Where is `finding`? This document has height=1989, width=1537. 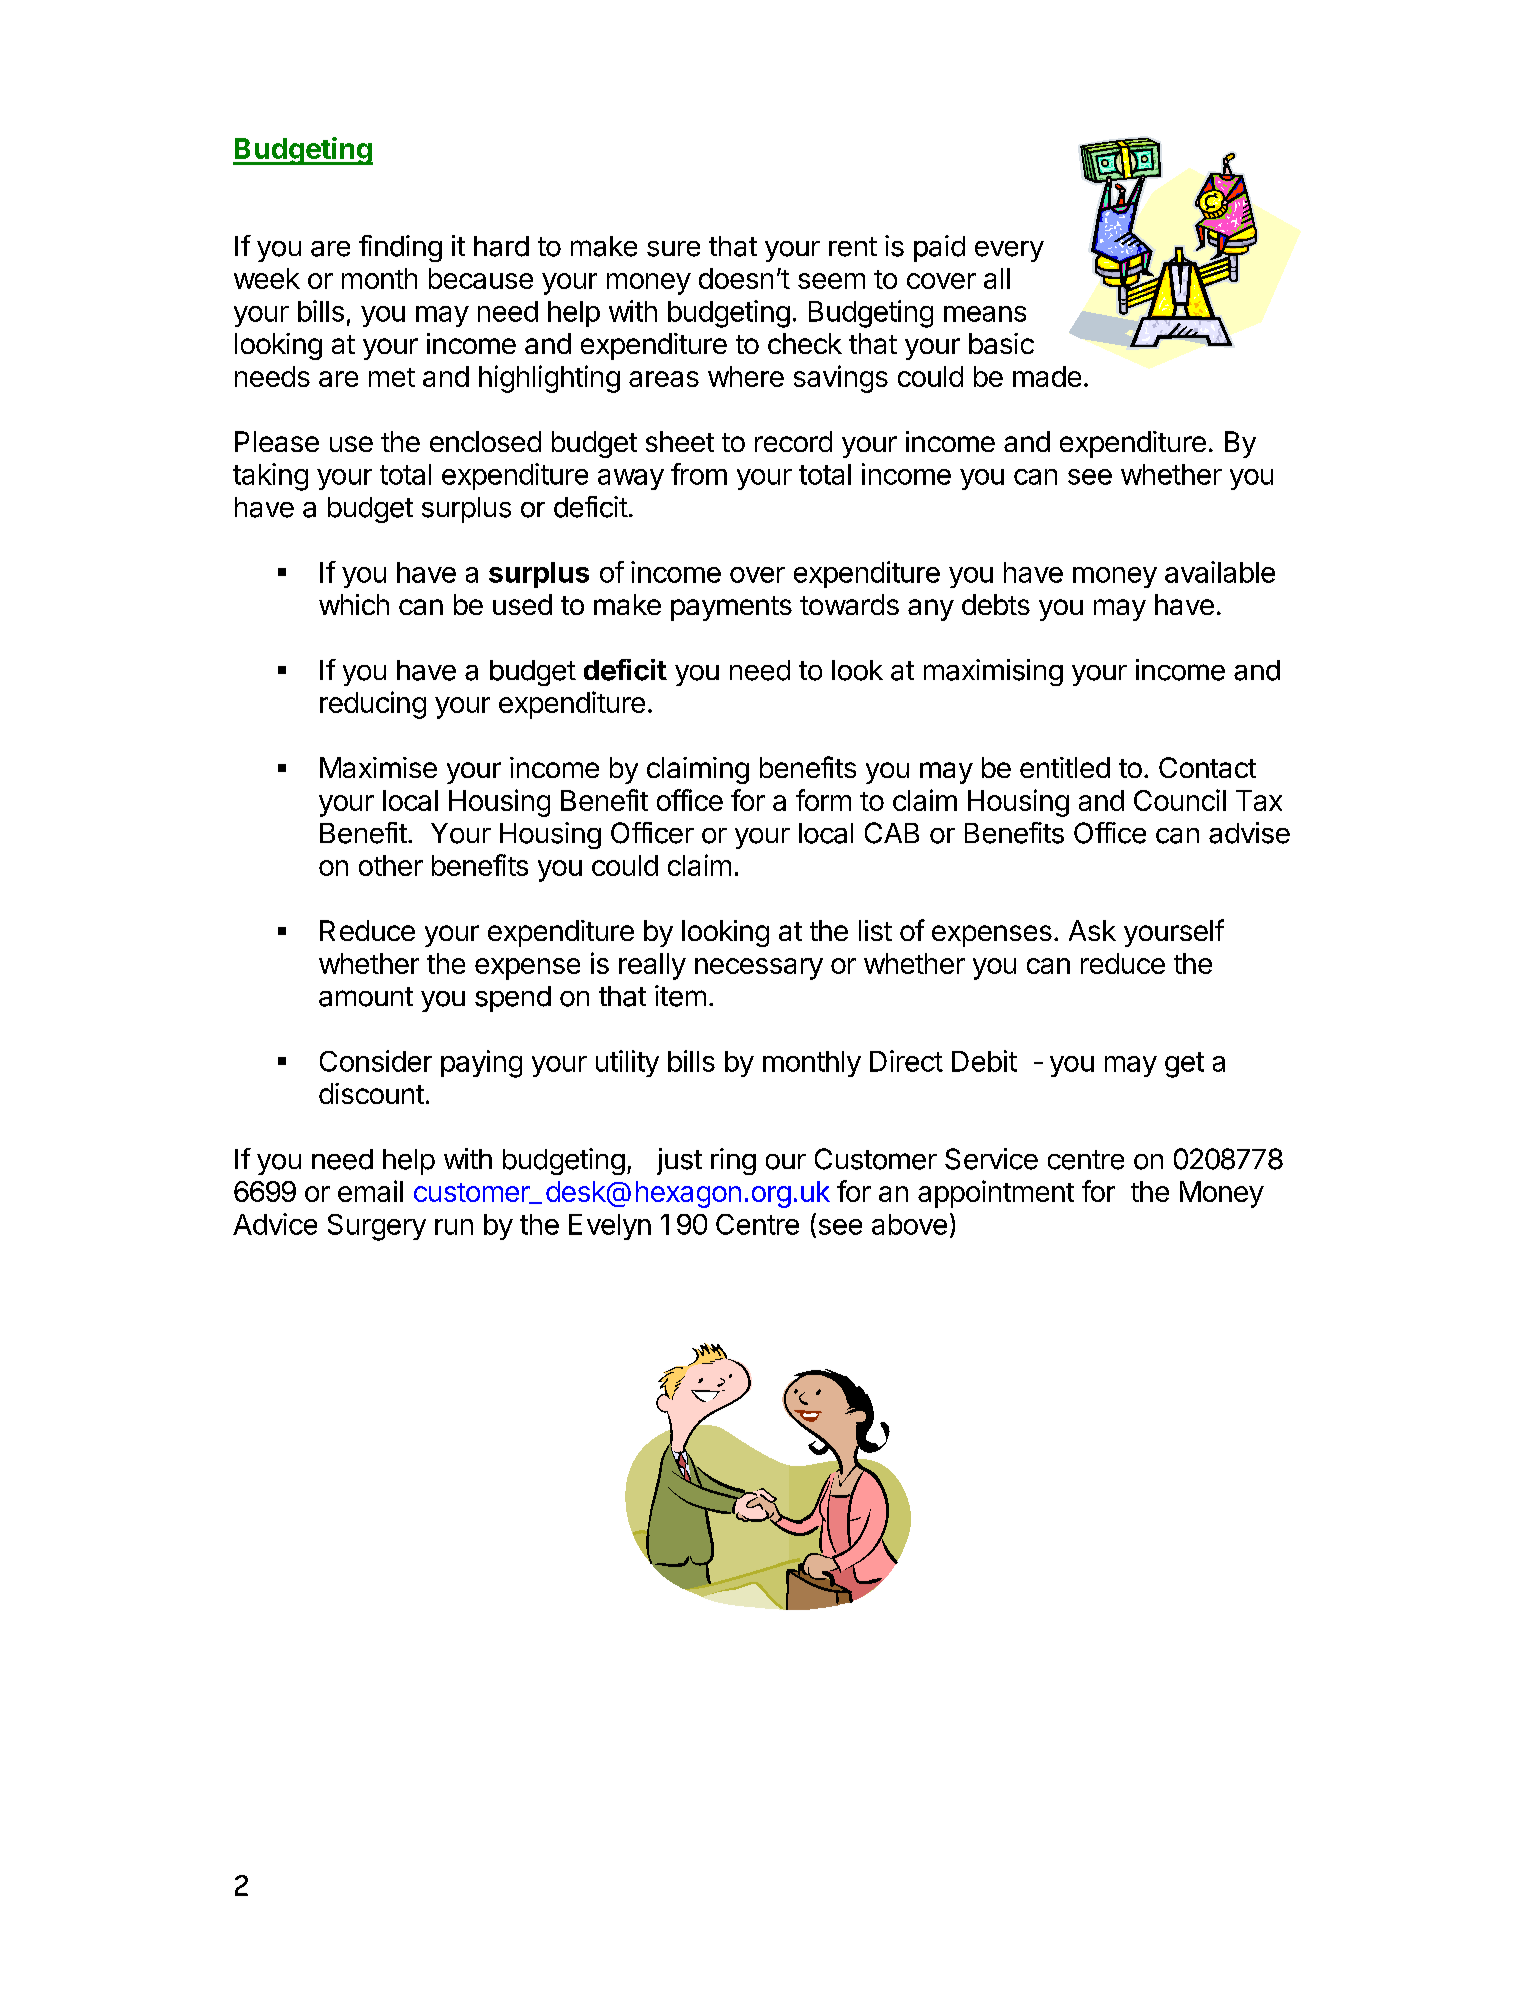
finding is located at coordinates (400, 248).
